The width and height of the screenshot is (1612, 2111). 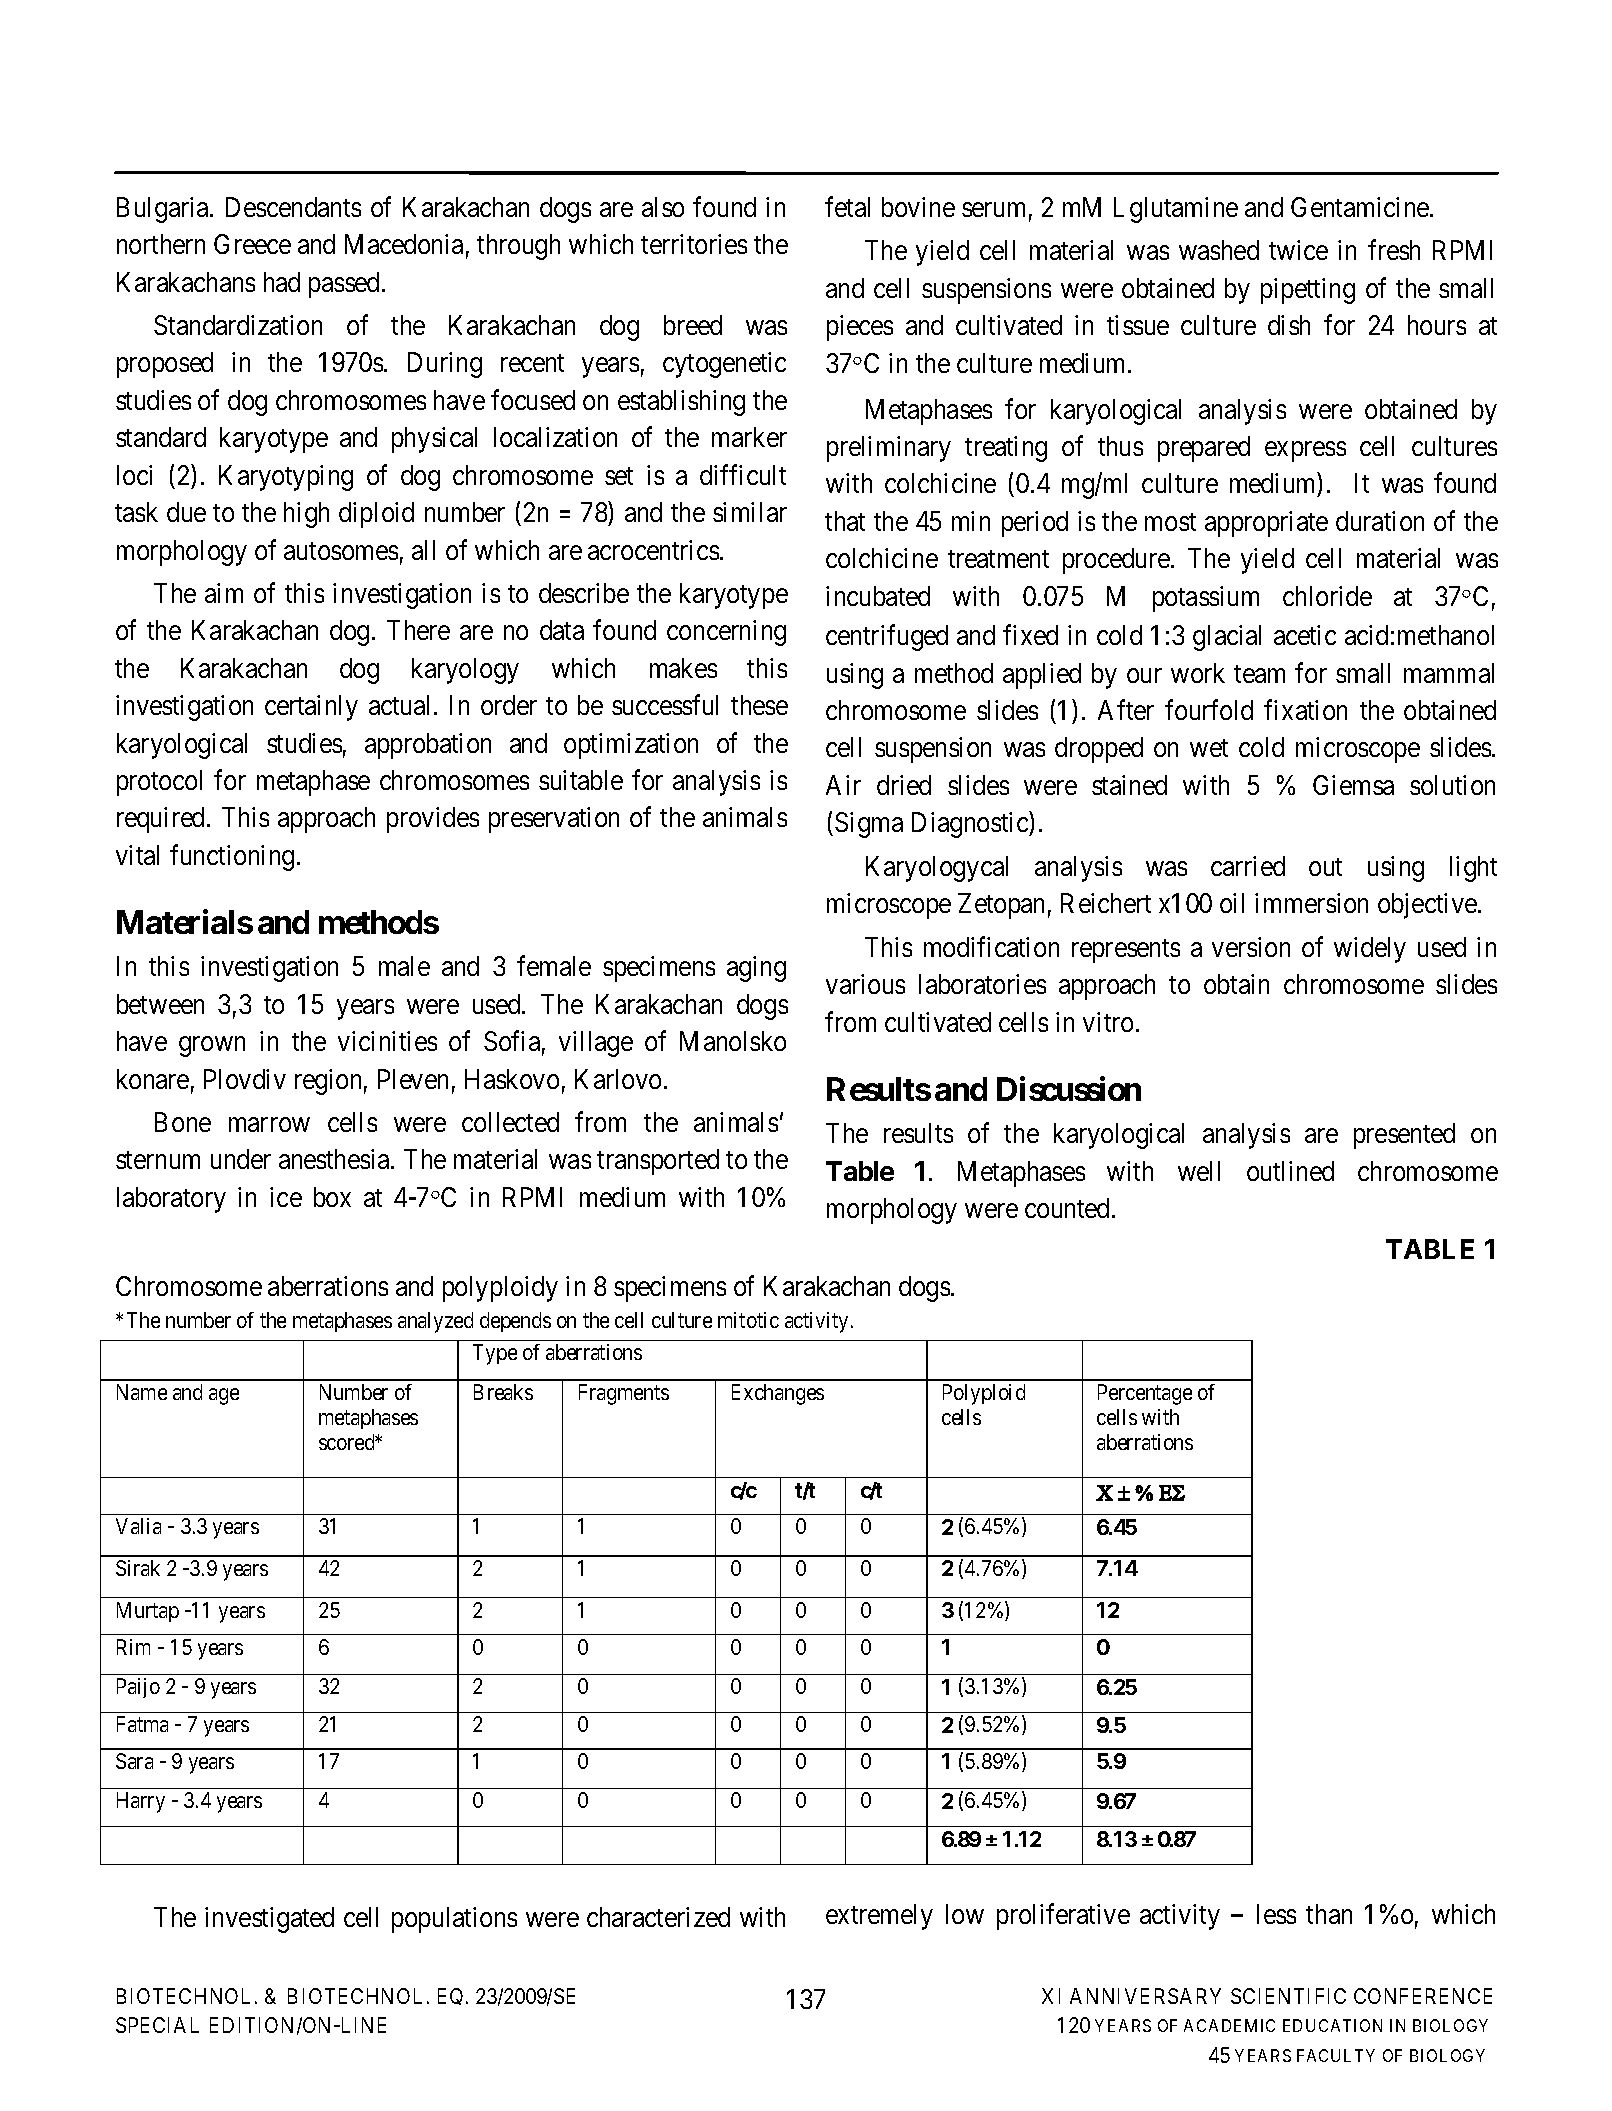 What do you see at coordinates (269, 1920) in the screenshot?
I see `investigated` at bounding box center [269, 1920].
